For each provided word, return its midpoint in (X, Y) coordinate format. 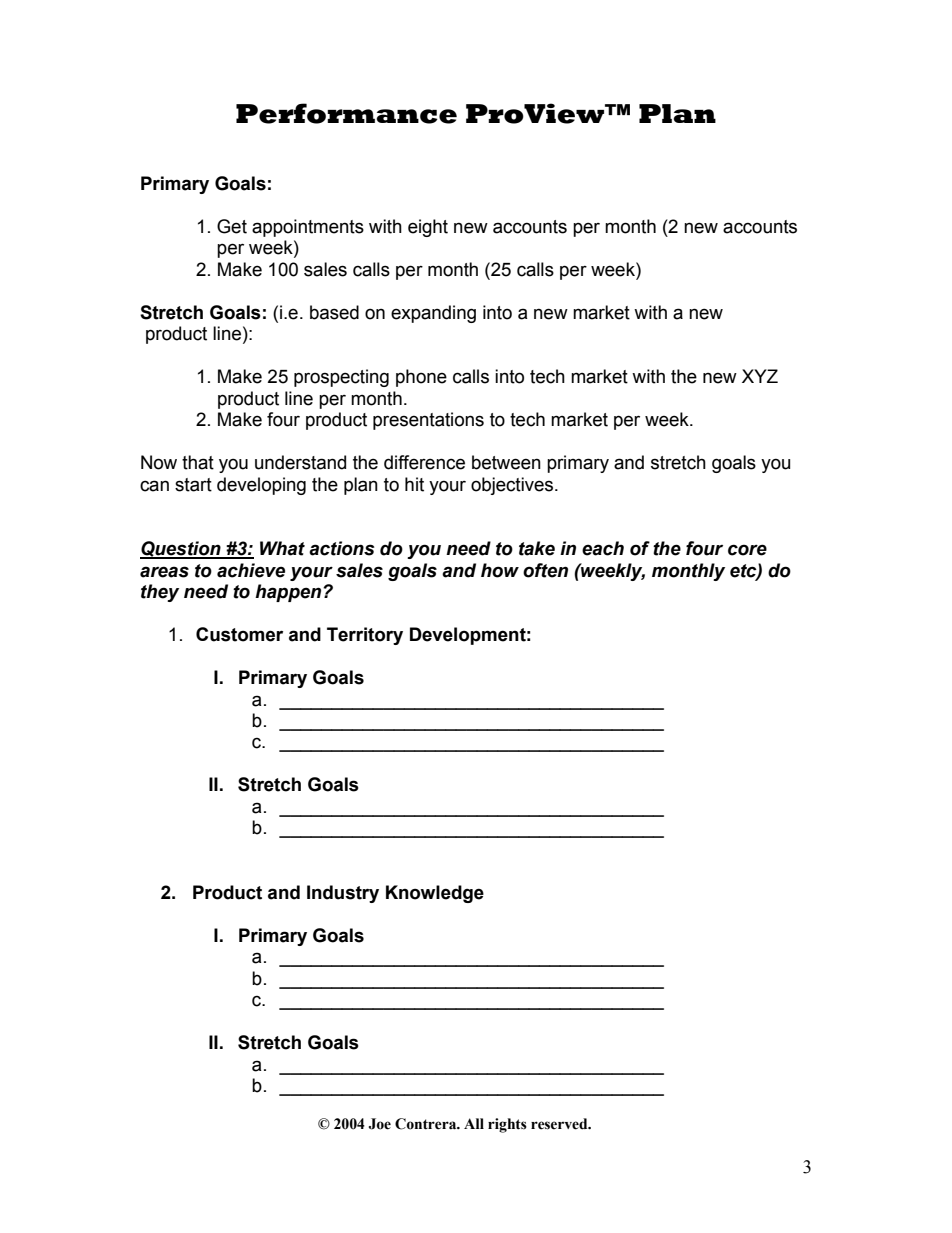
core (747, 550)
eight (428, 228)
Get (232, 226)
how (500, 570)
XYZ (760, 376)
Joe (379, 1124)
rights (507, 1125)
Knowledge (435, 894)
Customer (239, 634)
